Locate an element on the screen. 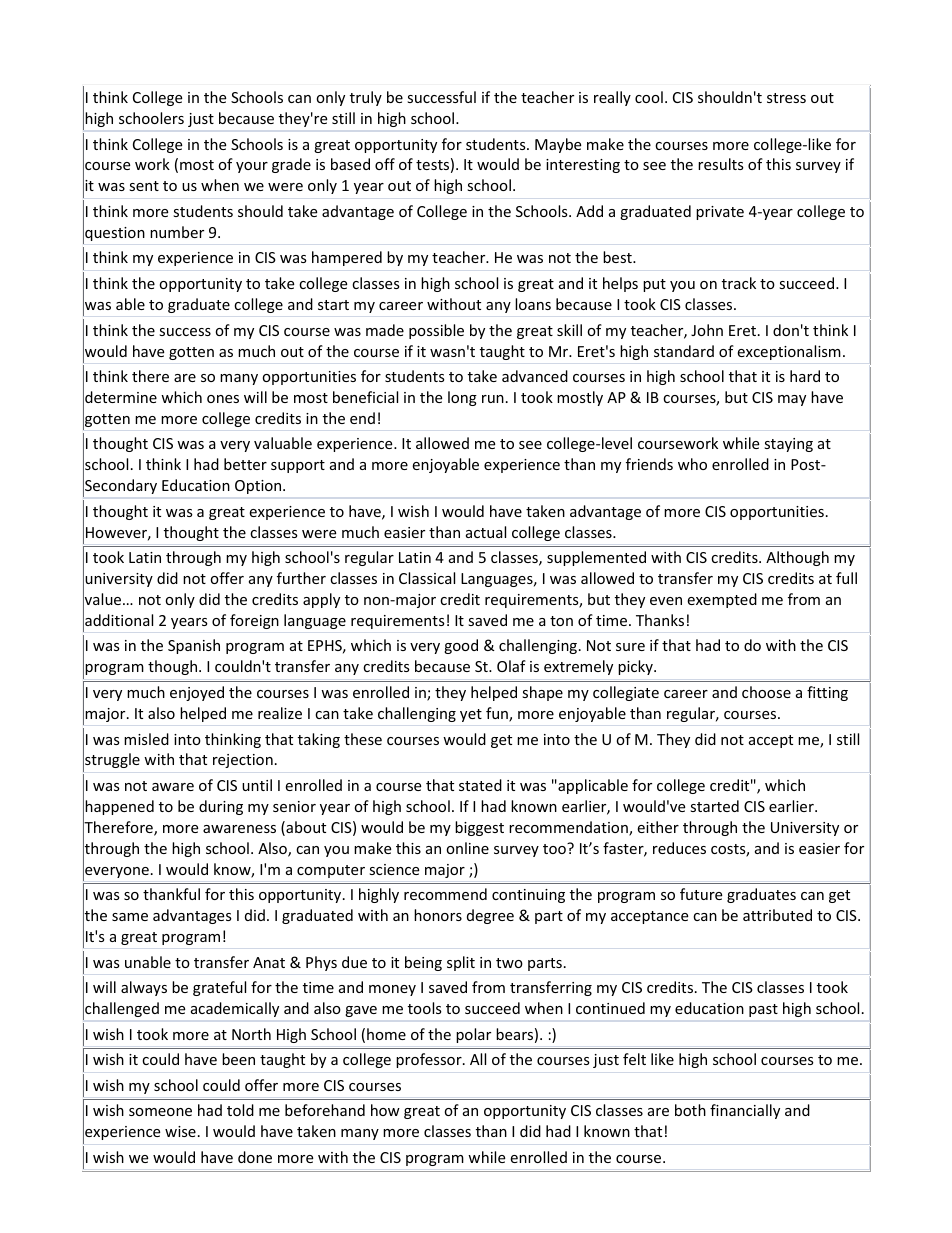  Maybe is located at coordinates (558, 145).
